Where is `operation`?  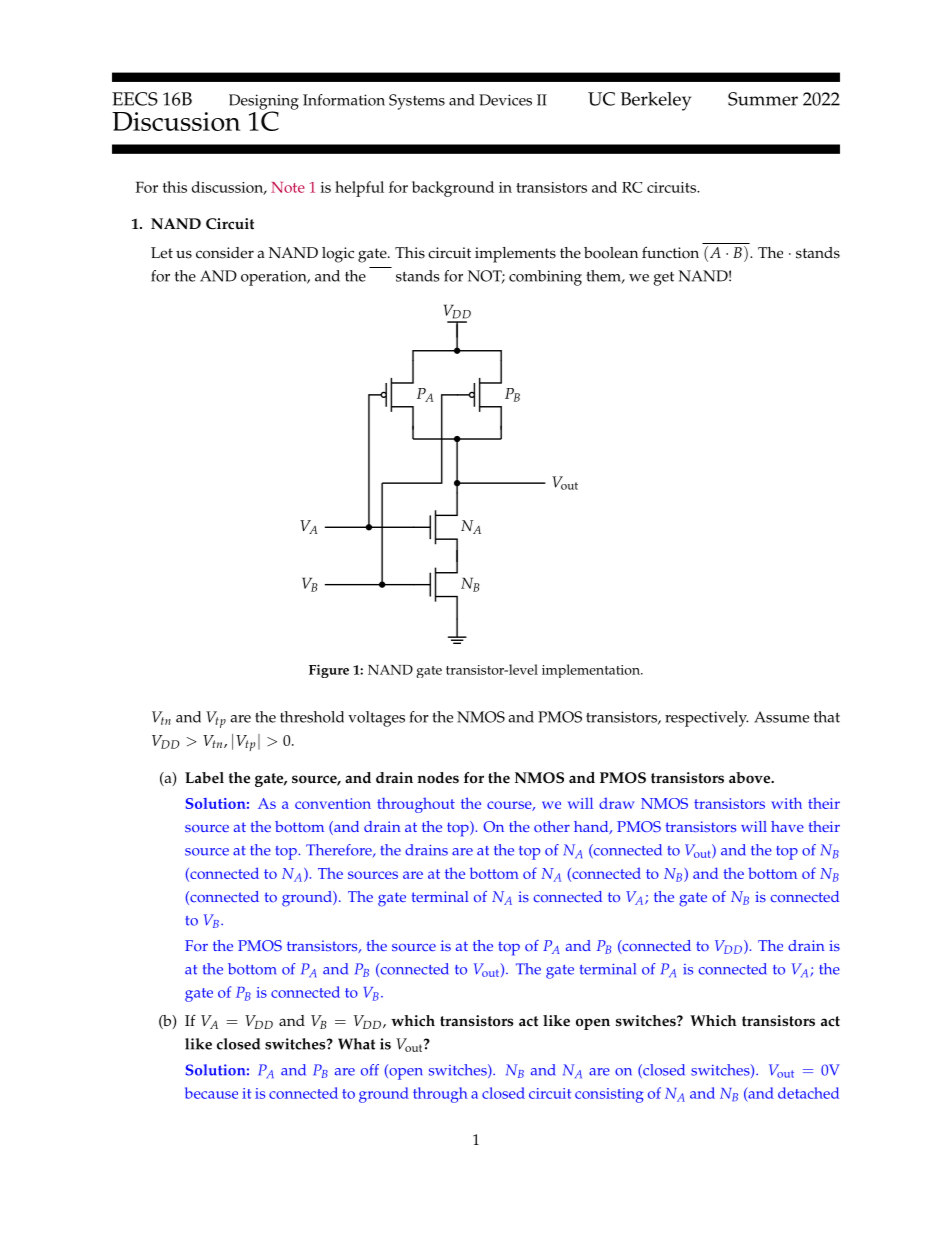 operation is located at coordinates (275, 278).
